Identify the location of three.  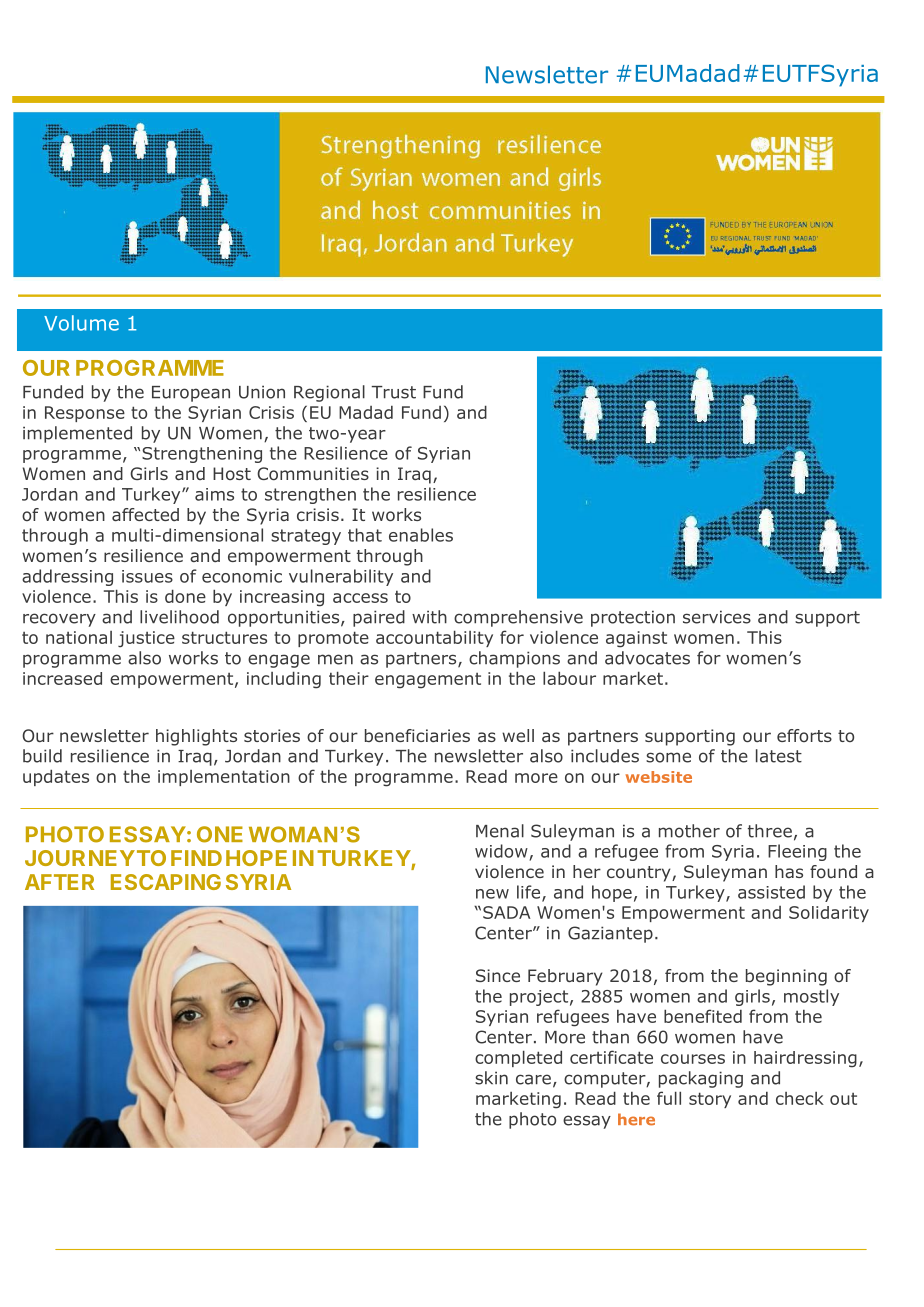
(770, 831).
